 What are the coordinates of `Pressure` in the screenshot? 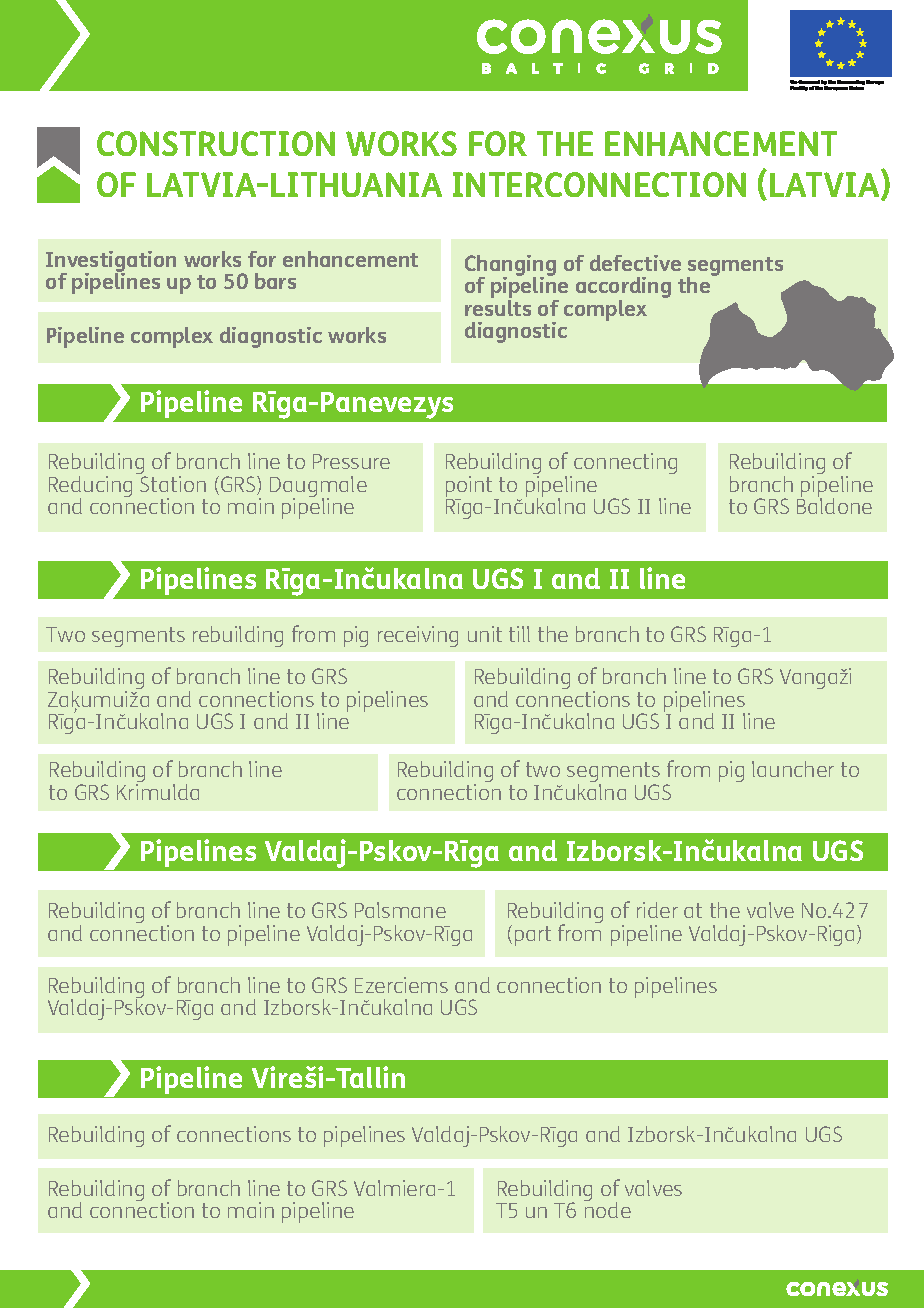 It's located at (351, 461).
